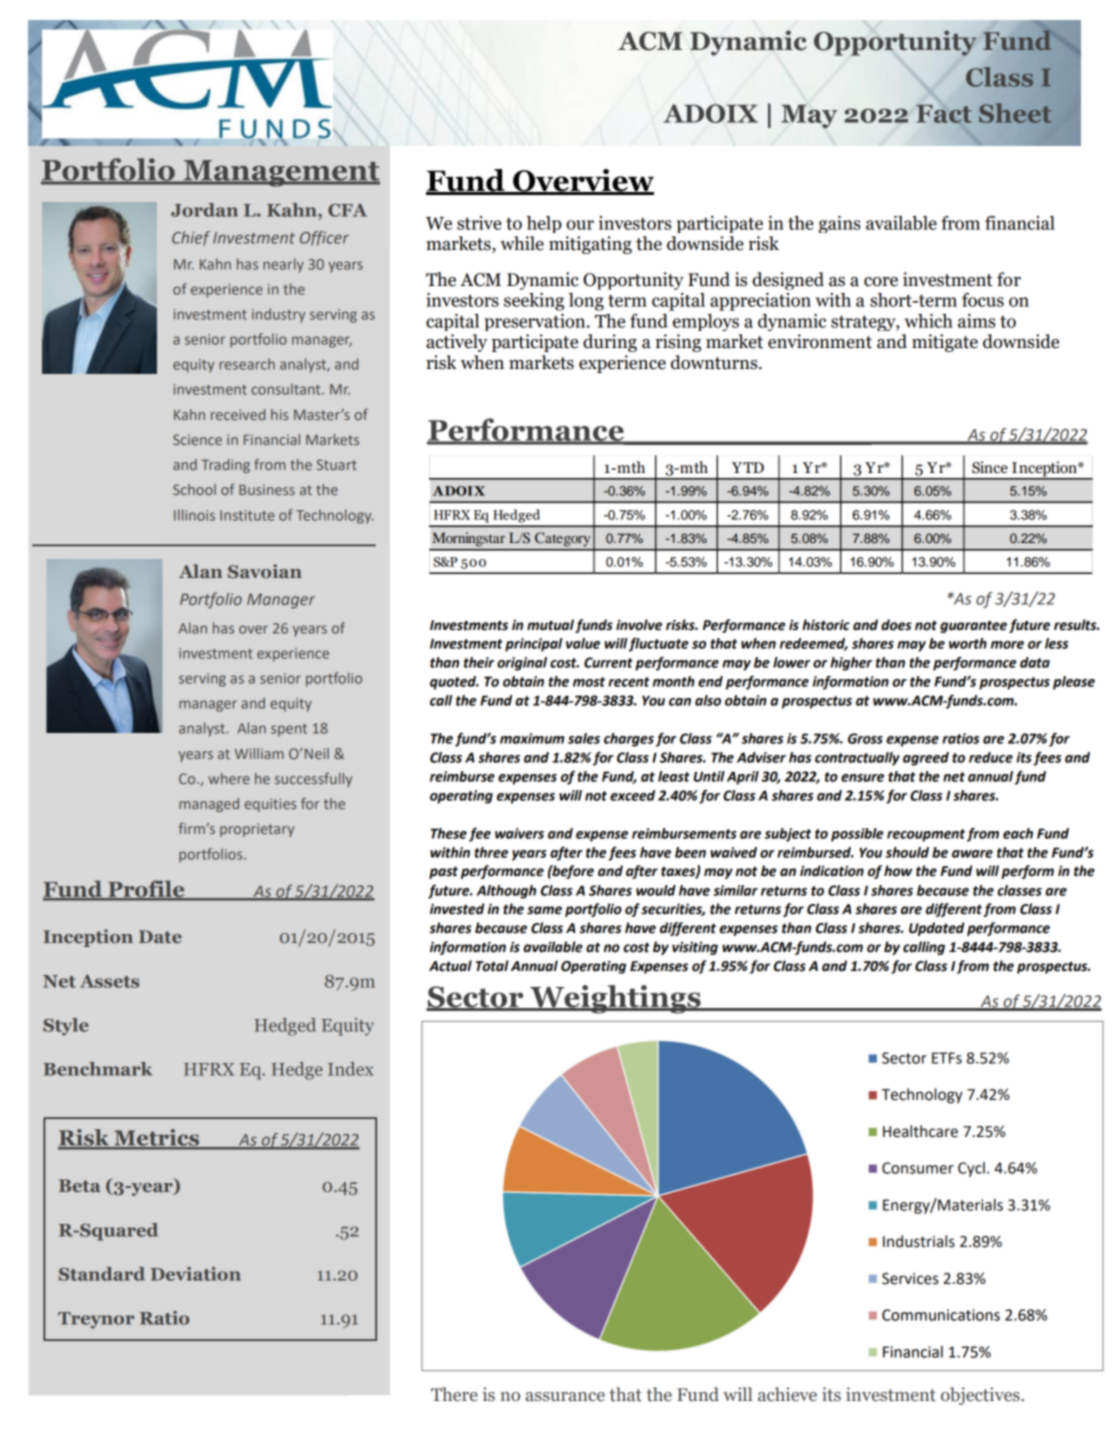 Image resolution: width=1118 pixels, height=1447 pixels. What do you see at coordinates (580, 225) in the screenshot?
I see `our` at bounding box center [580, 225].
